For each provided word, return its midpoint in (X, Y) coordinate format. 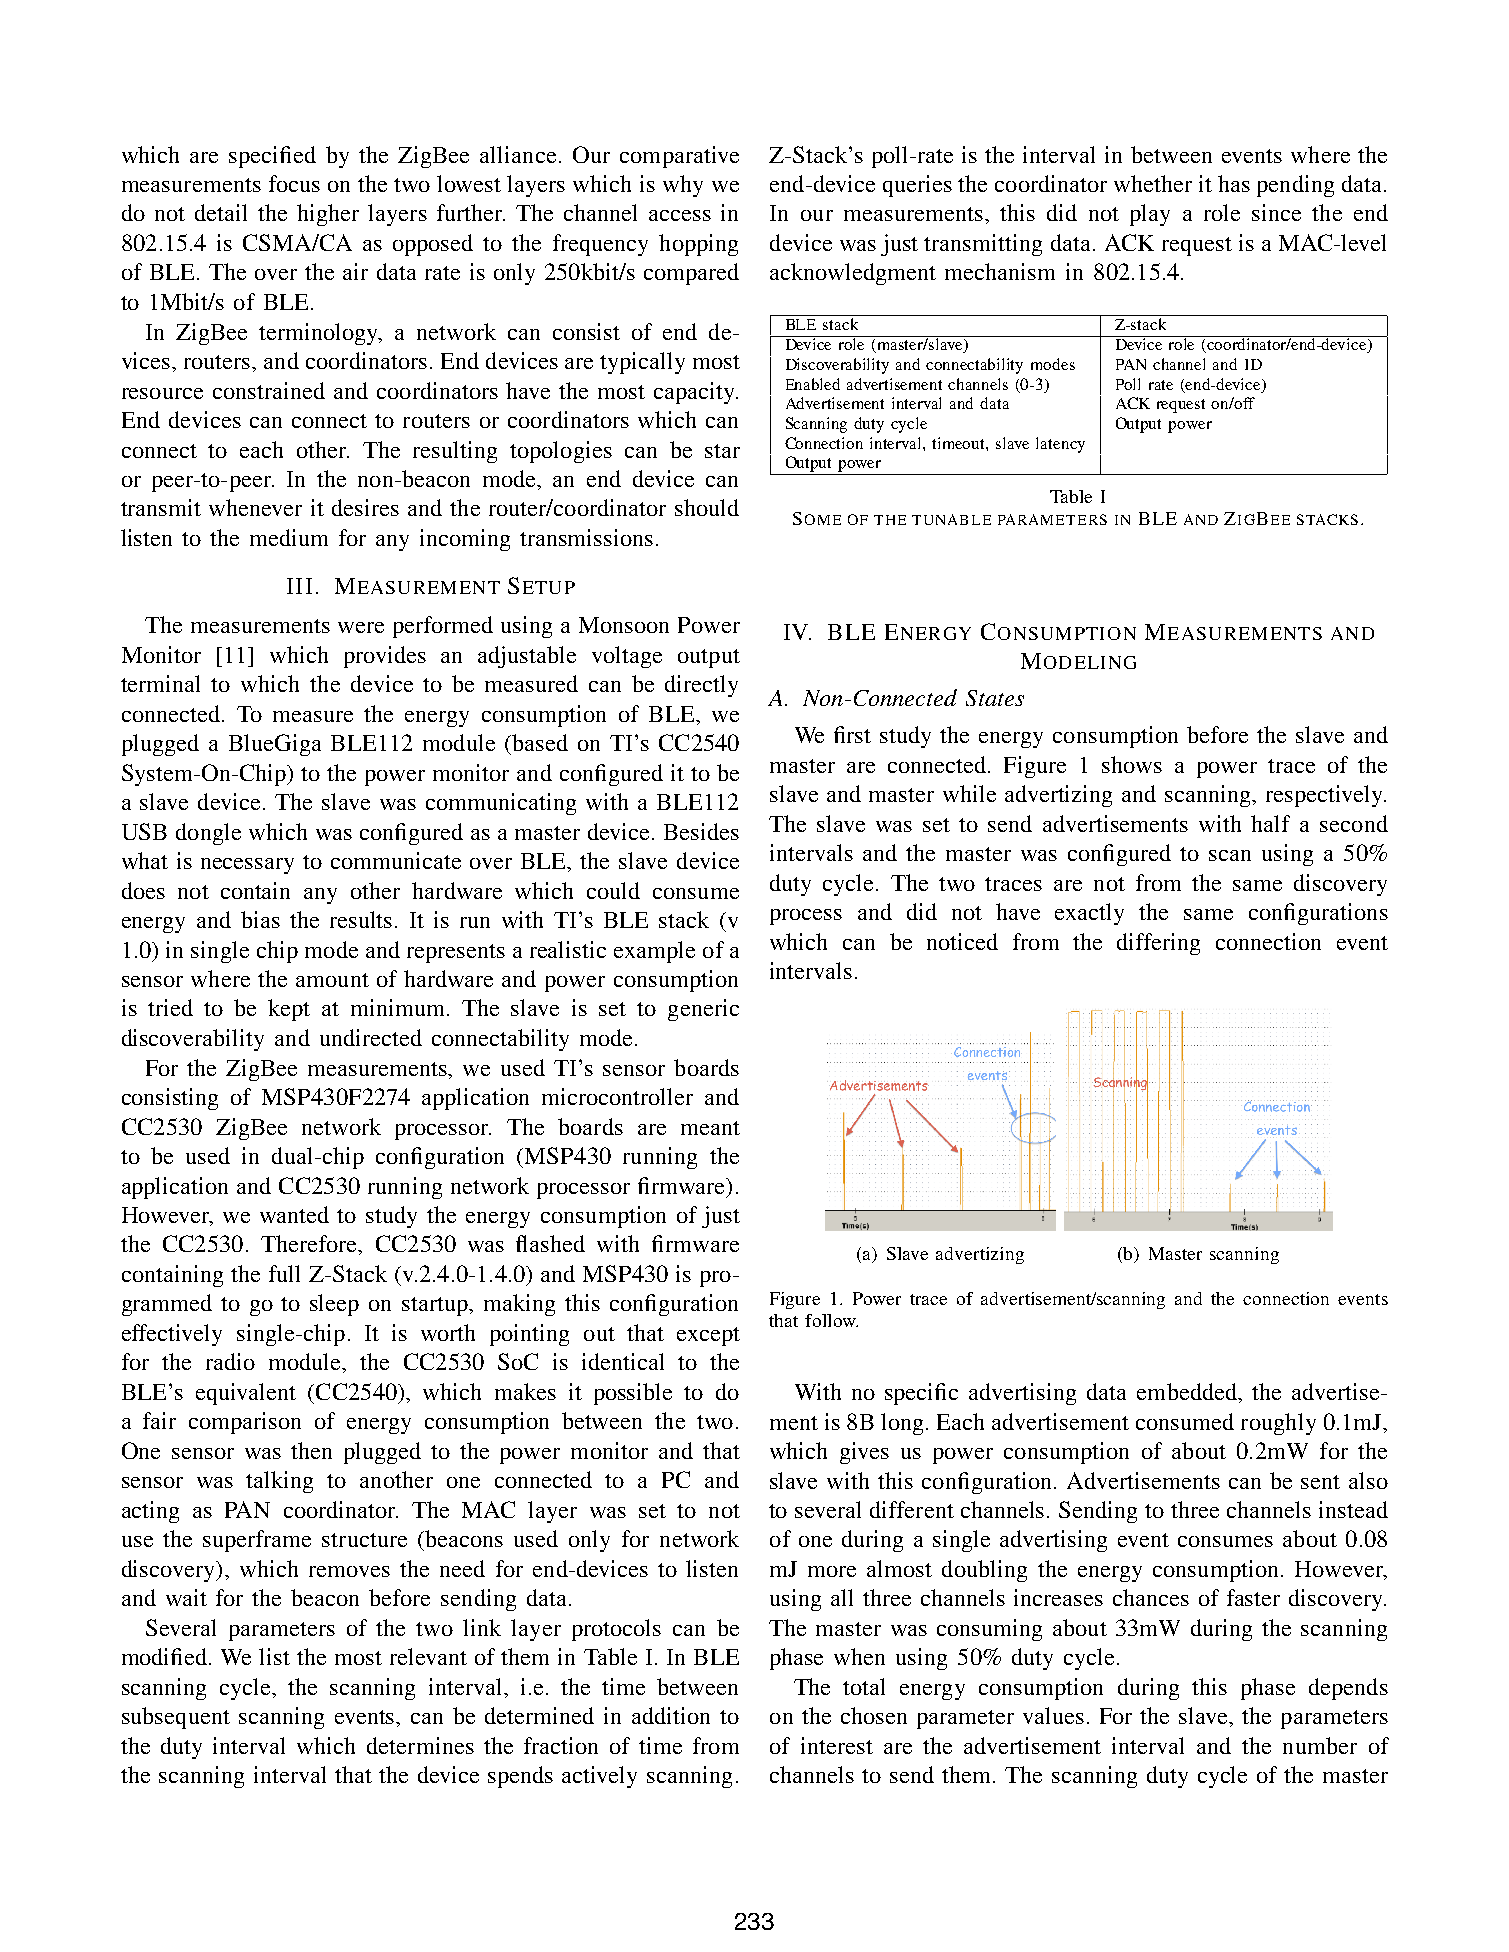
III (299, 586)
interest (837, 1745)
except (708, 1336)
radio (230, 1361)
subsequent (176, 1718)
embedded (1188, 1393)
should (707, 507)
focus (294, 183)
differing (1158, 944)
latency (1060, 445)
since (1276, 212)
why (683, 186)
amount (332, 980)
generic (703, 1010)
